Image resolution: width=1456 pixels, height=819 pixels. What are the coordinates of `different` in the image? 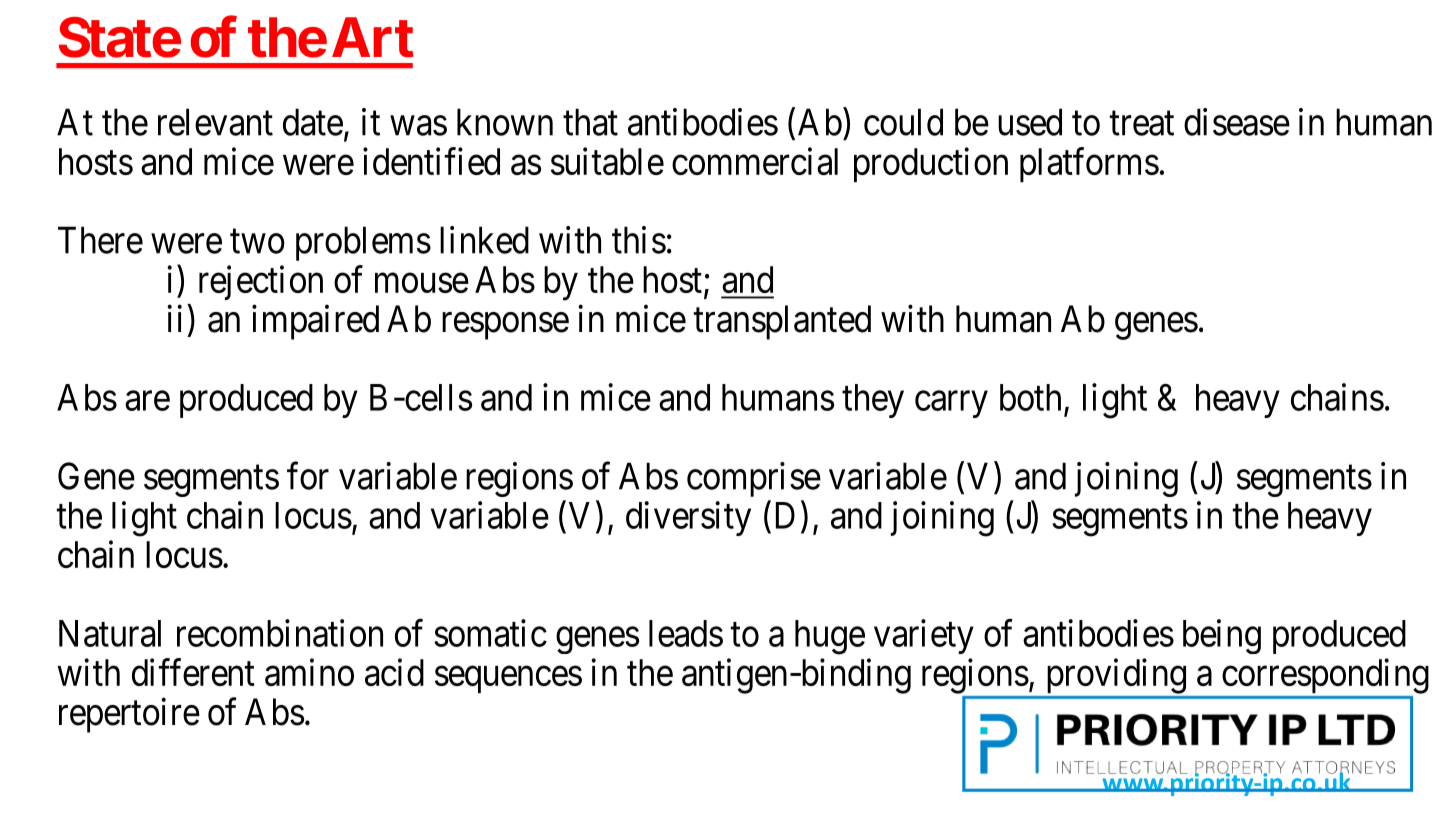 It's located at (193, 672).
